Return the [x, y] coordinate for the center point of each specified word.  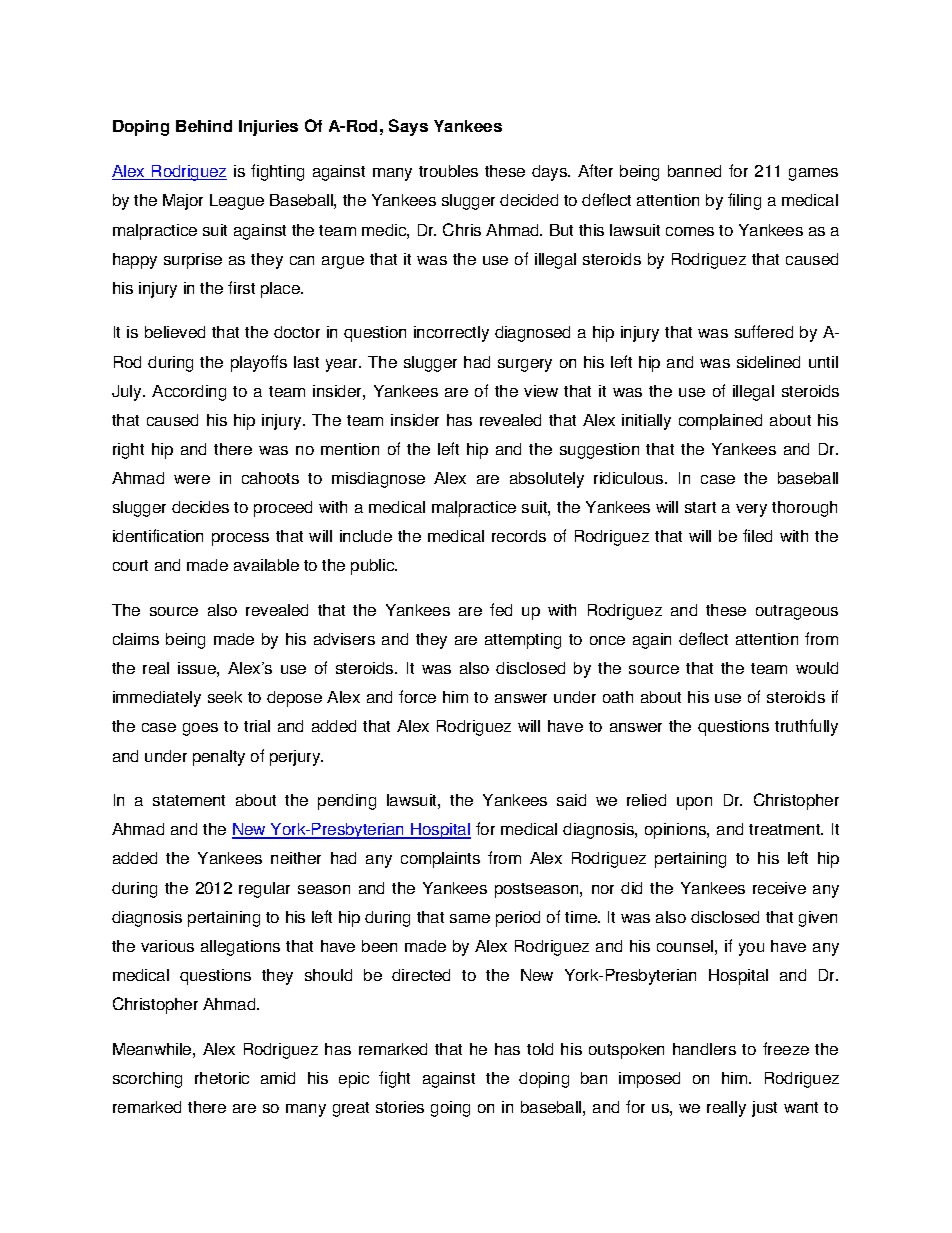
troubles [448, 171]
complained [720, 422]
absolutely [547, 480]
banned [694, 171]
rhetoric [222, 1078]
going [450, 1109]
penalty [219, 758]
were [192, 479]
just [764, 1109]
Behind [204, 126]
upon [694, 803]
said [571, 800]
